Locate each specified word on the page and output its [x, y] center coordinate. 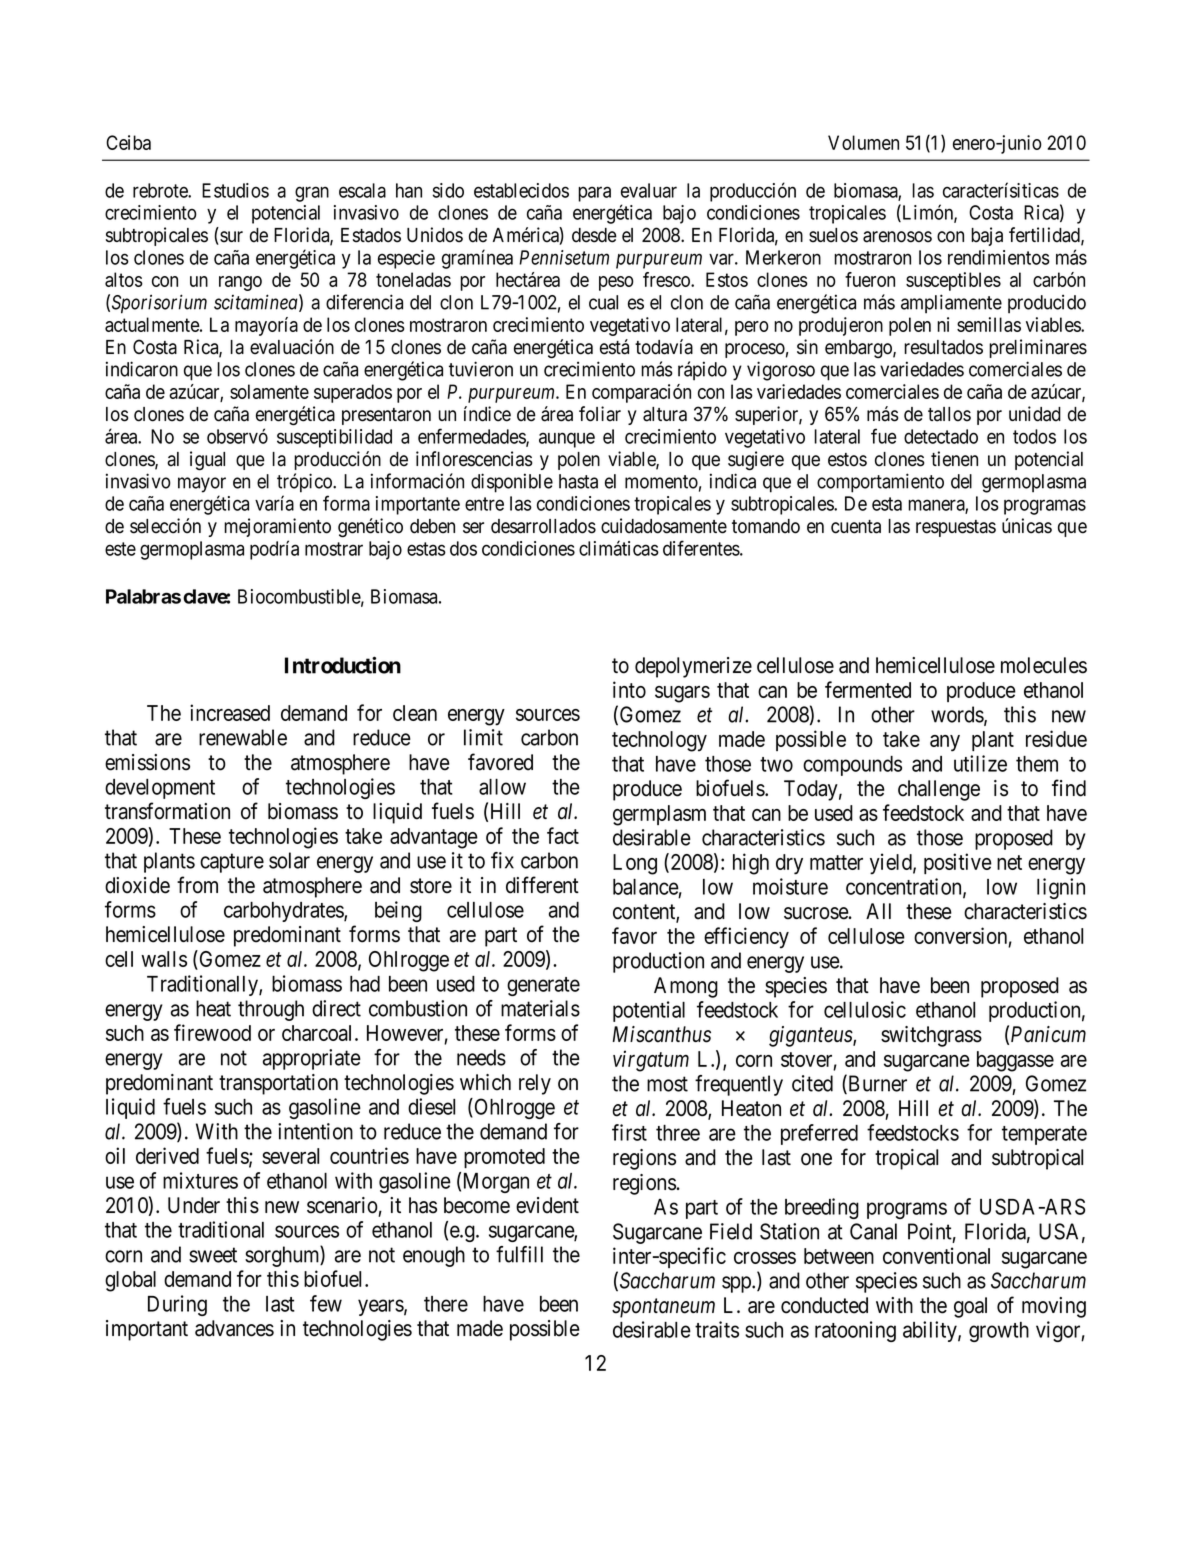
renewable [243, 737]
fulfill [519, 1254]
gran [312, 194]
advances [234, 1328]
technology [659, 741]
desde [594, 235]
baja [987, 236]
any [945, 743]
